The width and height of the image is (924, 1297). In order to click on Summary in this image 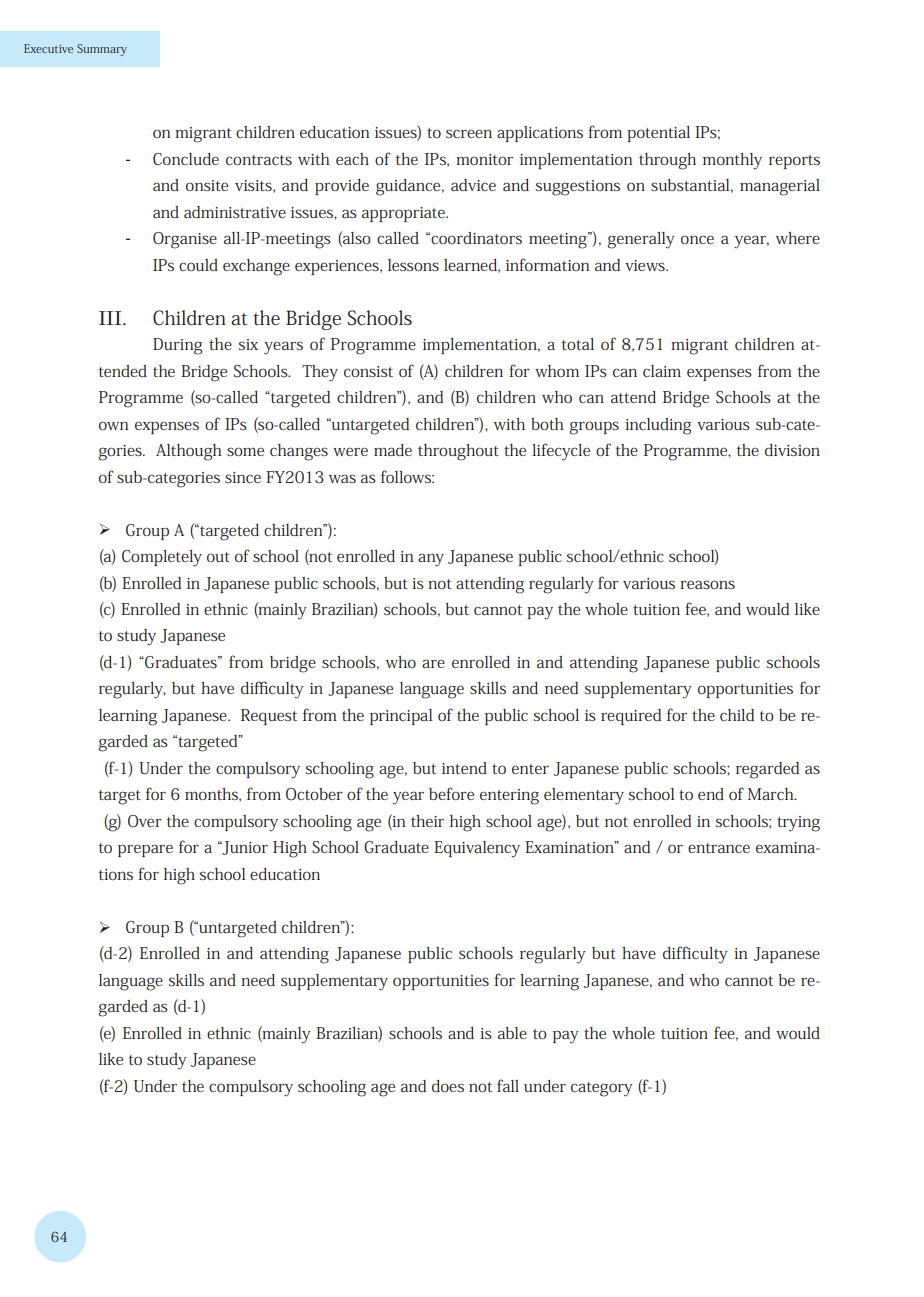, I will do `click(102, 50)`.
